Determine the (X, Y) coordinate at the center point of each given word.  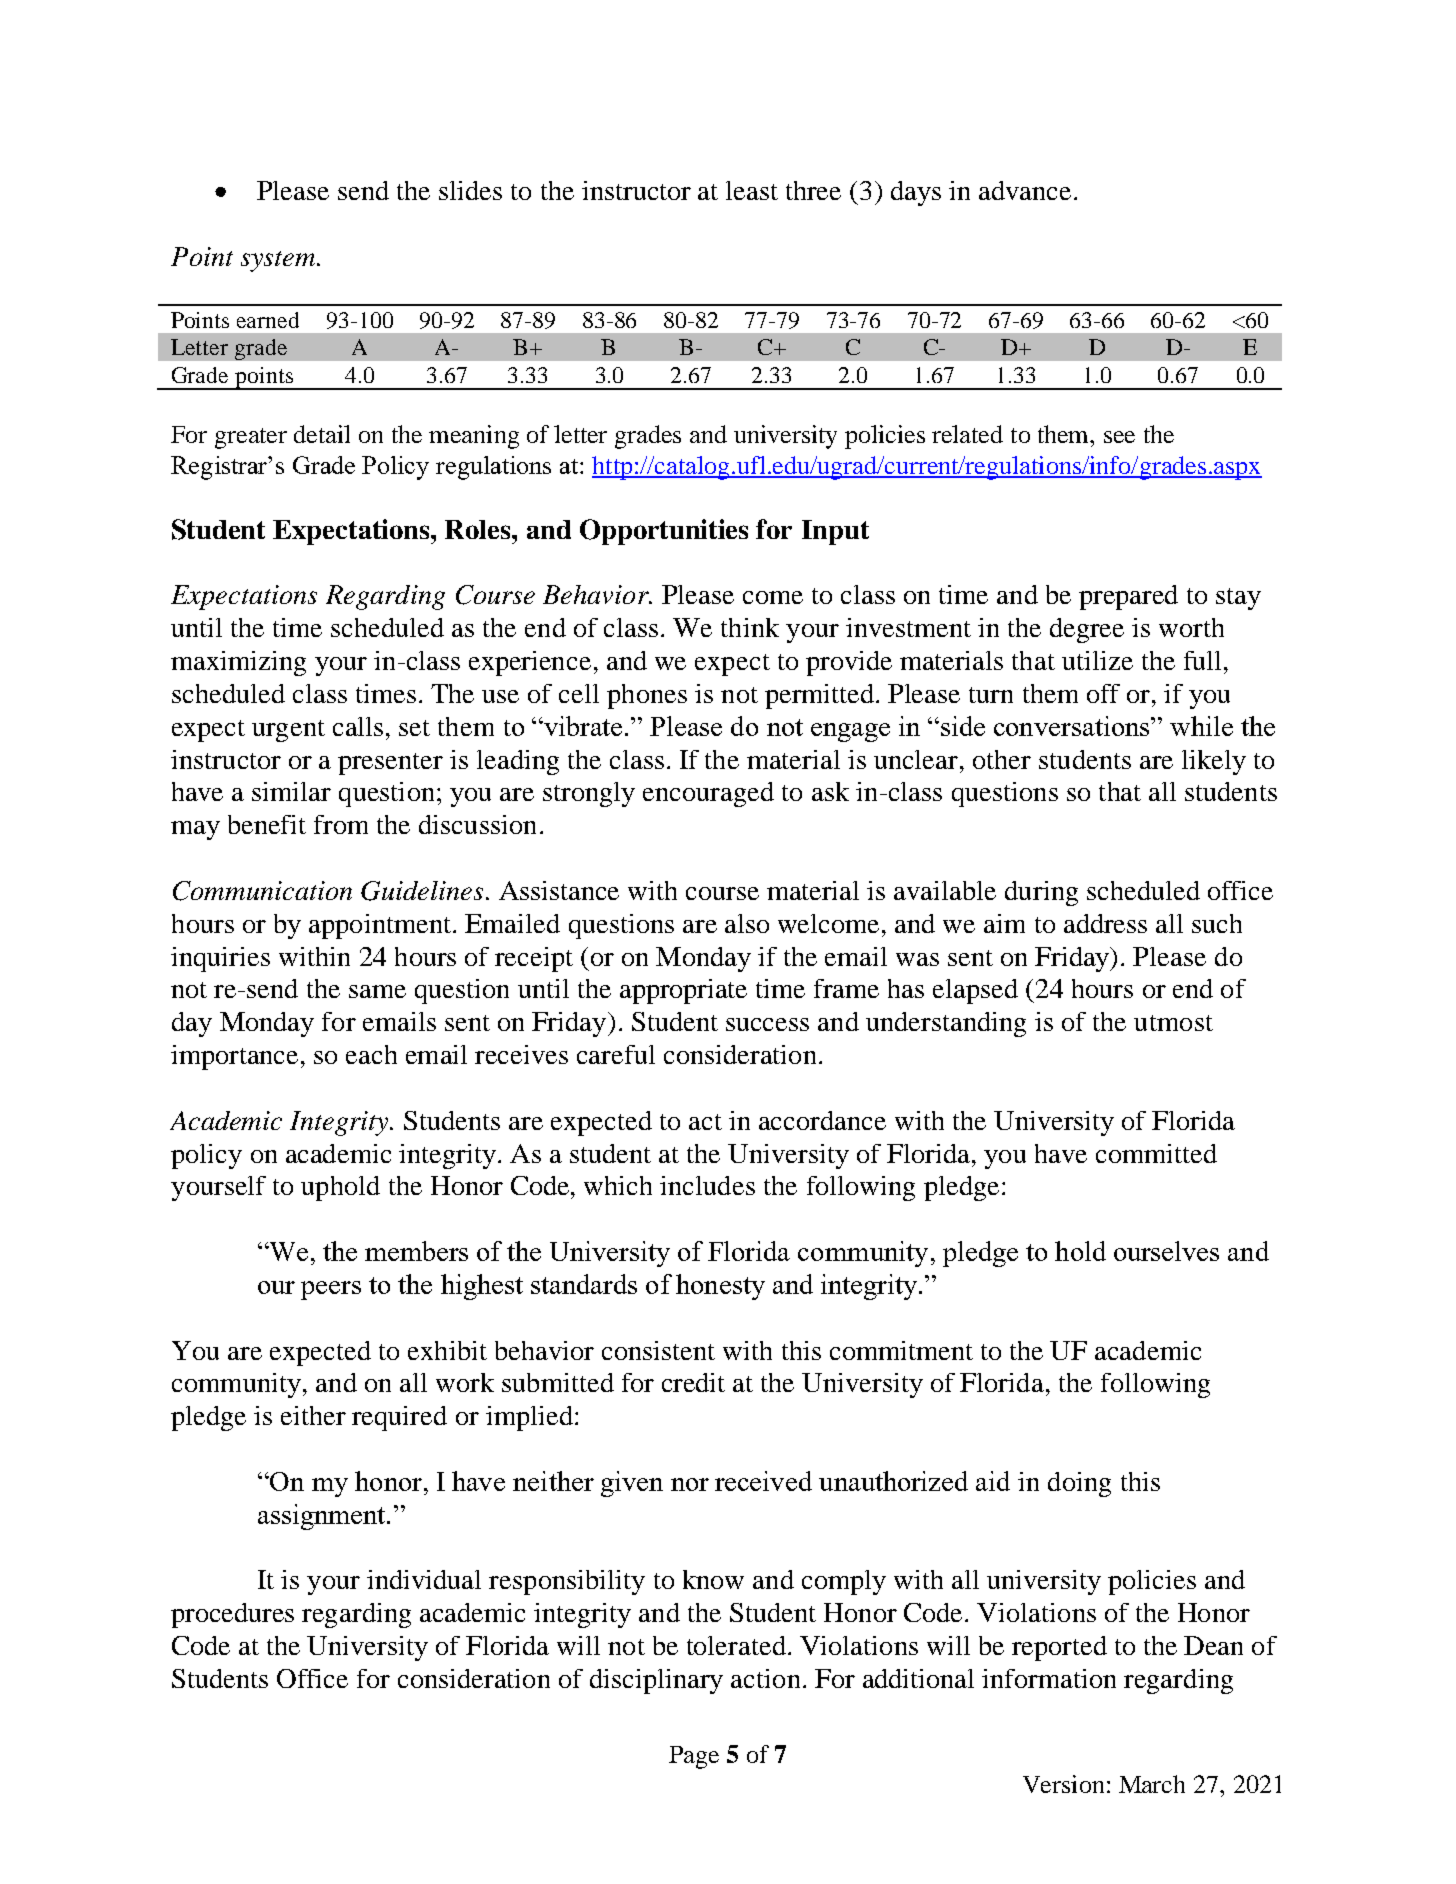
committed (1156, 1153)
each (371, 1054)
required (399, 1418)
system (279, 261)
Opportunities (664, 532)
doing (1079, 1484)
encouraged (708, 794)
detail (322, 434)
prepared (1128, 597)
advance (1025, 190)
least (752, 190)
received (763, 1481)
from (341, 824)
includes (707, 1185)
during (1041, 893)
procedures (232, 1615)
